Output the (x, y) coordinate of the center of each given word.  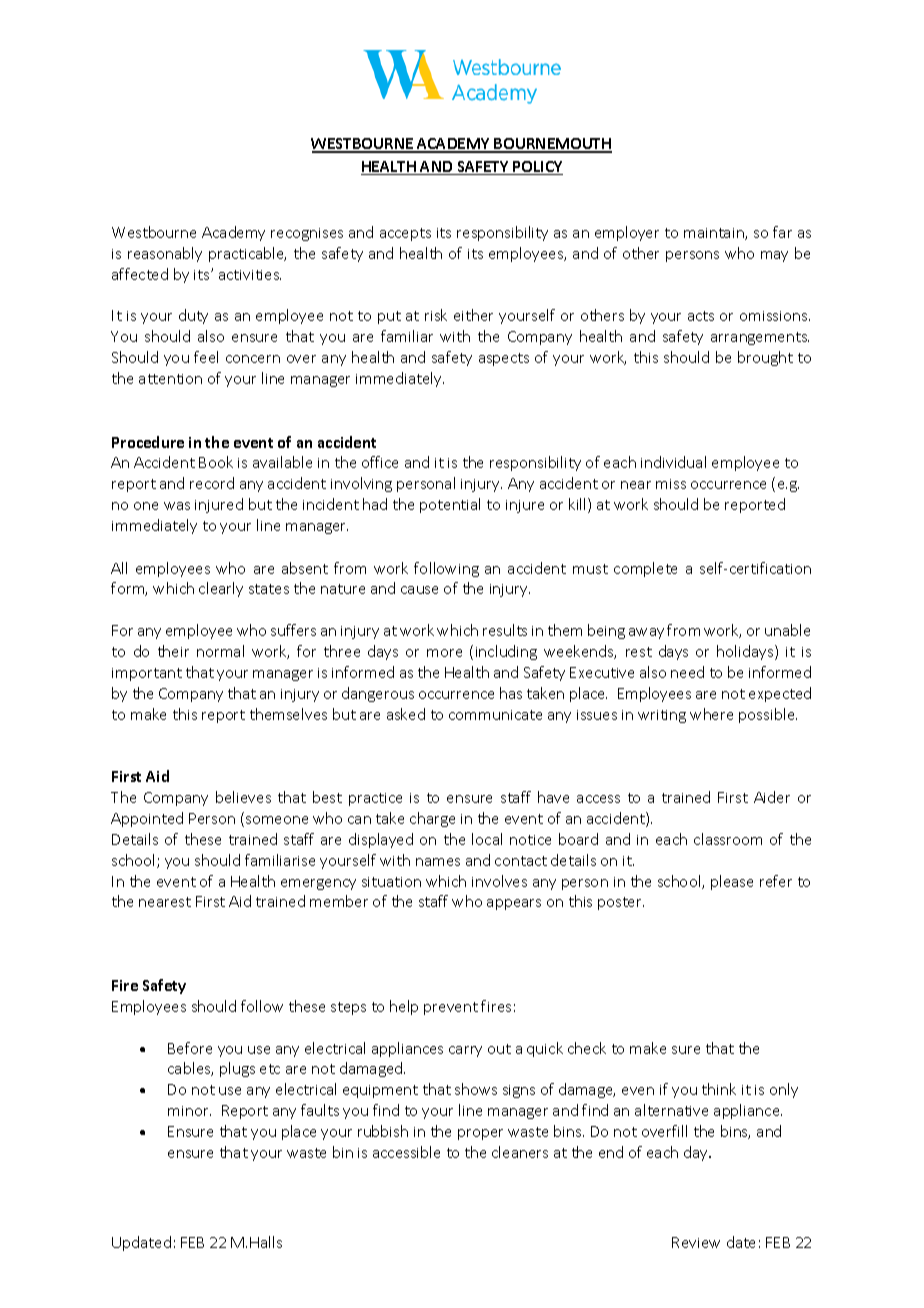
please (732, 882)
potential (450, 505)
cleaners (520, 1152)
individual (673, 462)
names (438, 862)
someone (277, 820)
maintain (715, 234)
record (212, 483)
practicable (247, 254)
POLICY (537, 168)
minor (189, 1111)
